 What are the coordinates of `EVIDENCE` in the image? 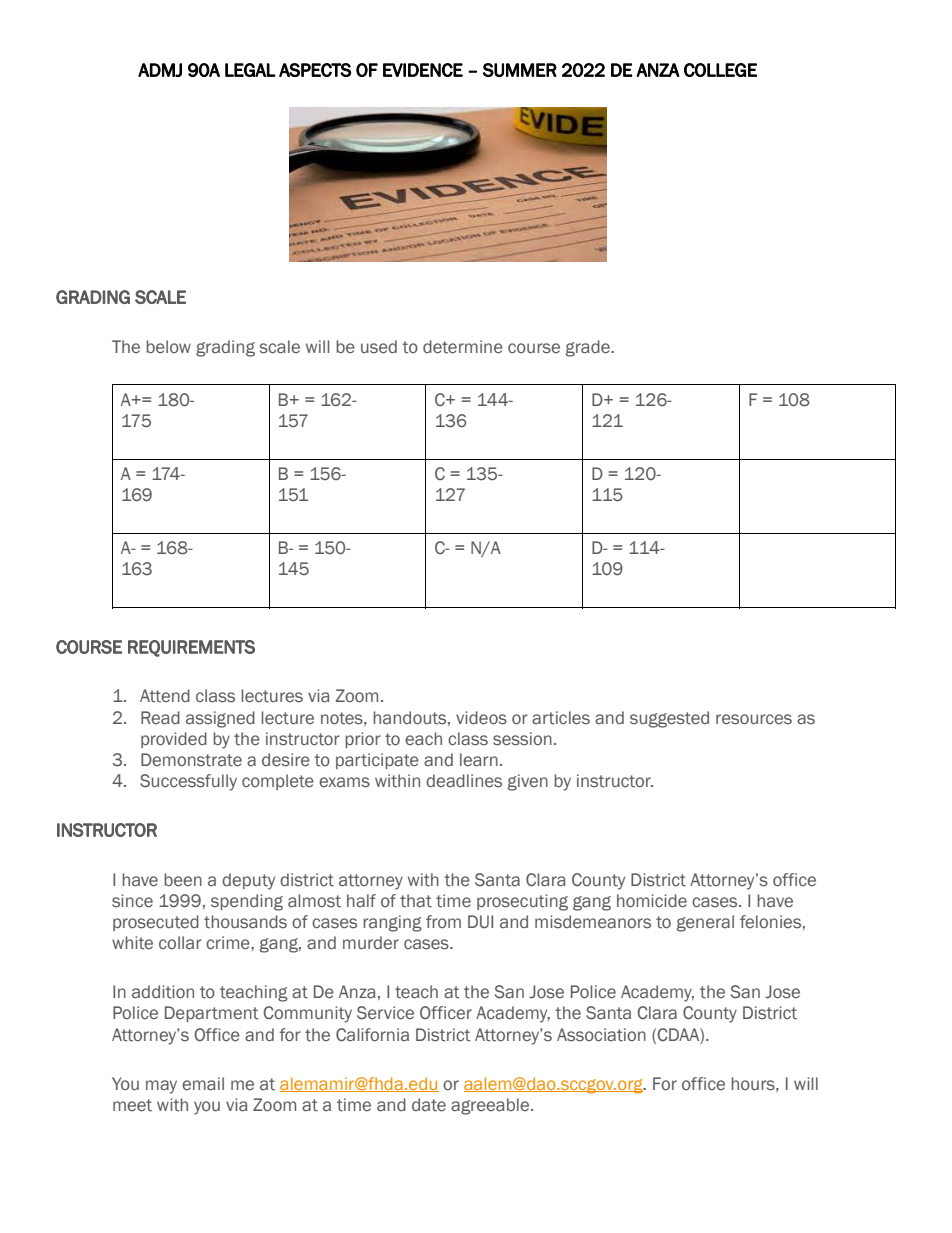 It's located at (423, 70).
